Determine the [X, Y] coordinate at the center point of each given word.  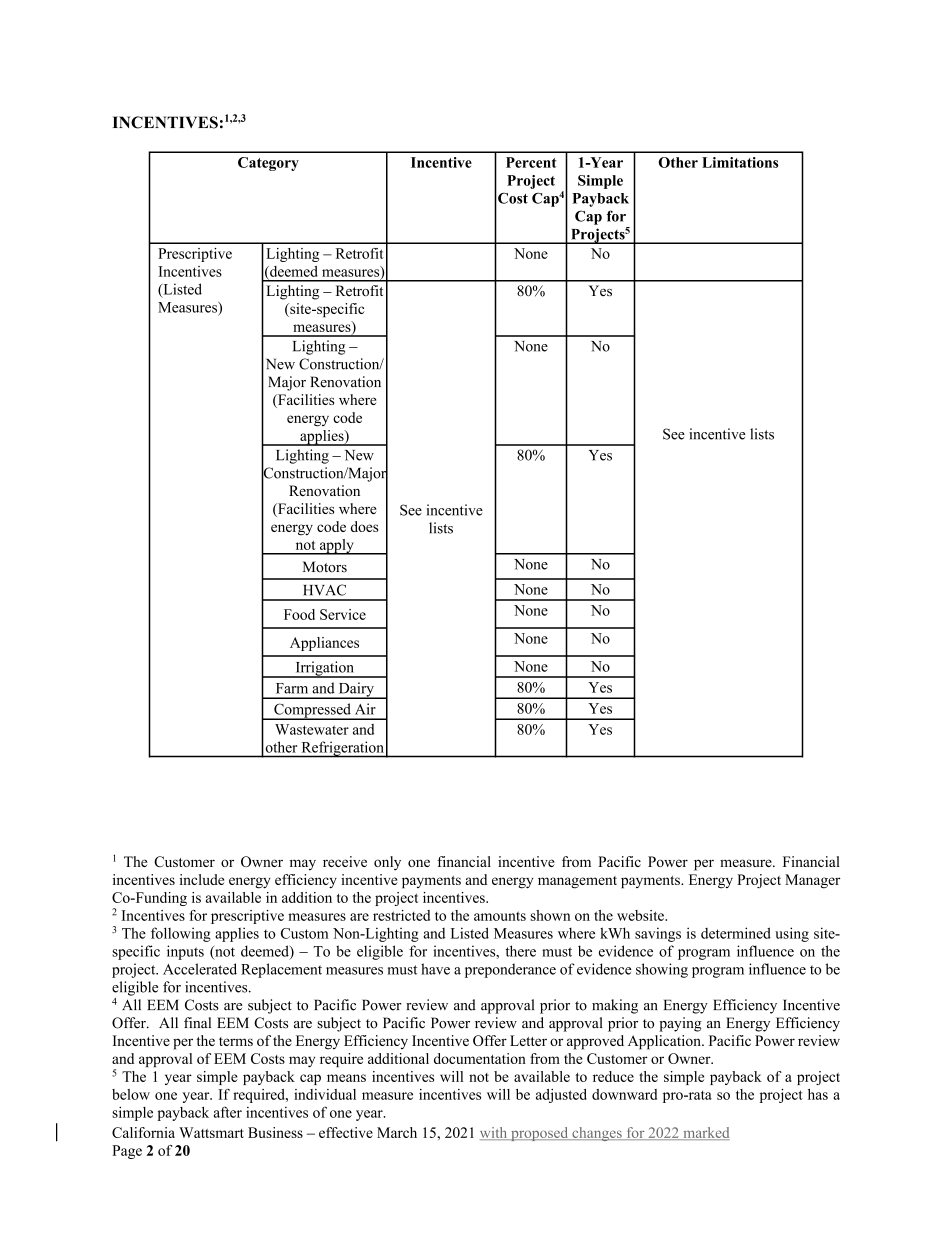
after [228, 1112]
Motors [325, 567]
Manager [813, 881]
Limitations [740, 162]
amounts [500, 916]
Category [268, 164]
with [495, 1133]
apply [336, 547]
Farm [292, 688]
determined [736, 933]
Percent [531, 162]
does [364, 526]
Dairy [356, 690]
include [202, 879]
